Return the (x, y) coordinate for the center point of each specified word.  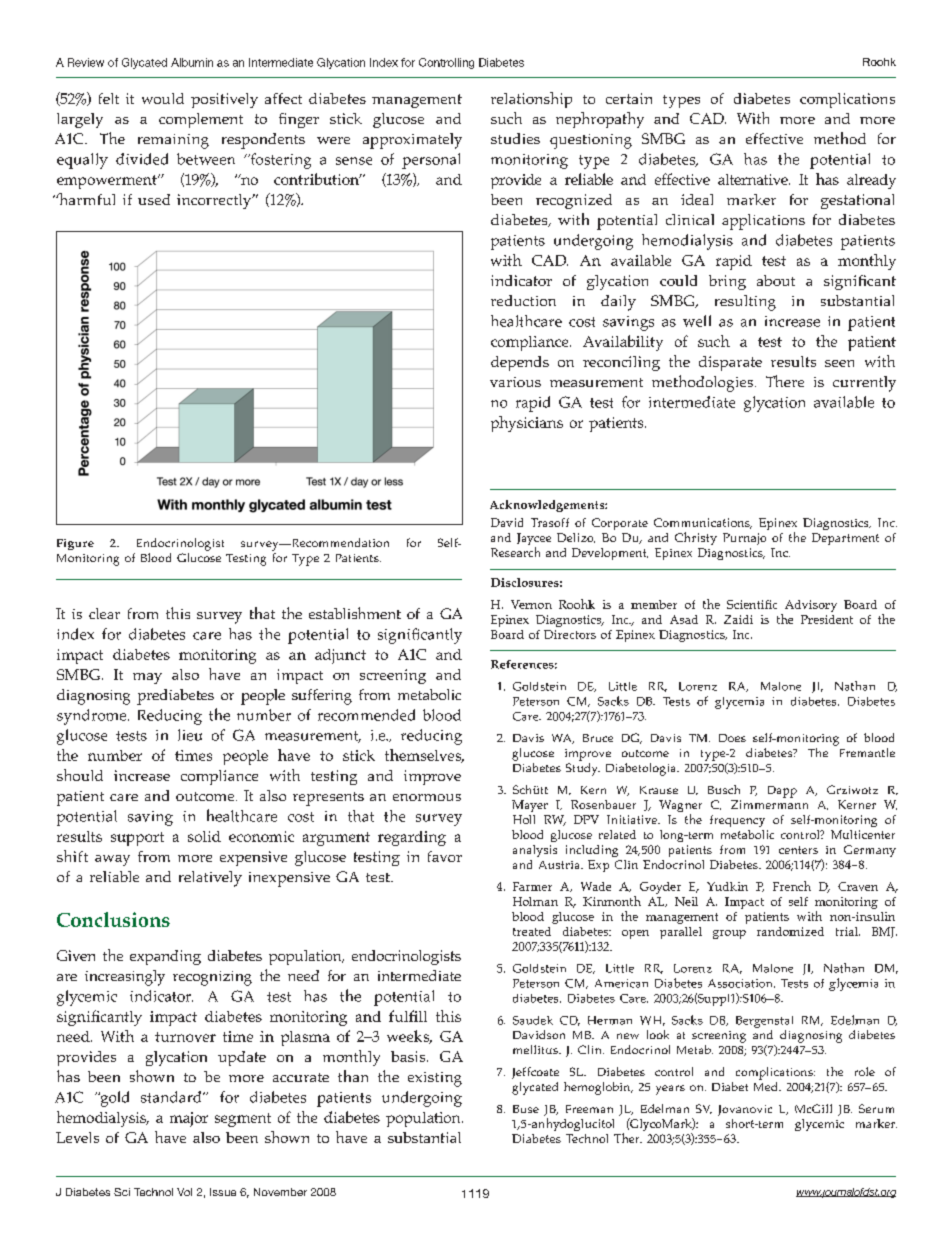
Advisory (809, 607)
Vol (184, 1192)
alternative (754, 179)
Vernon (531, 604)
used (154, 199)
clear (104, 613)
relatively (210, 879)
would (163, 98)
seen (839, 363)
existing (435, 1079)
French (792, 886)
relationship (531, 100)
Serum (876, 1108)
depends (520, 363)
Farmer (532, 886)
